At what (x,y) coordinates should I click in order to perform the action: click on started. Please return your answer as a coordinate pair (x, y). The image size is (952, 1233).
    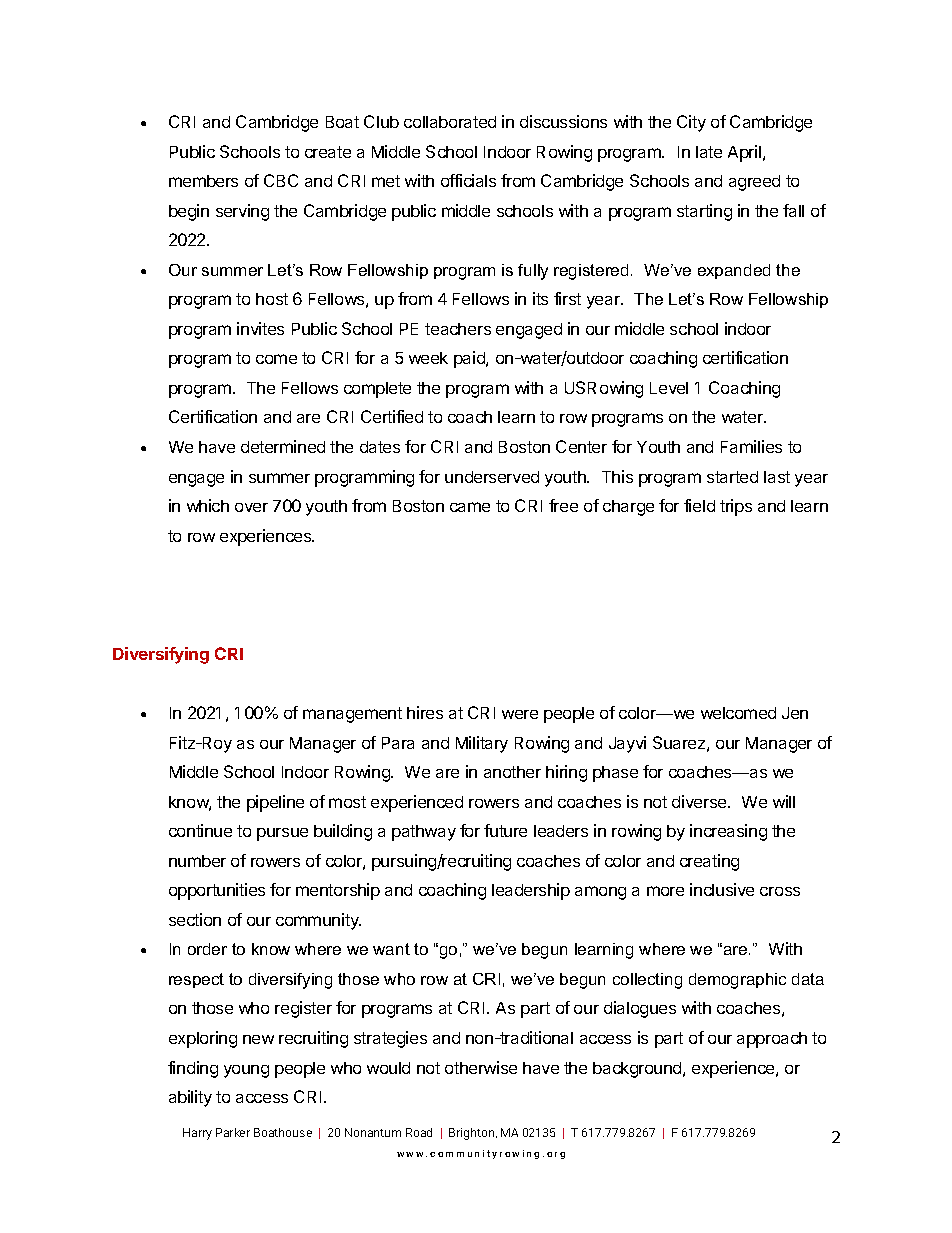
    Looking at the image, I should click on (732, 477).
